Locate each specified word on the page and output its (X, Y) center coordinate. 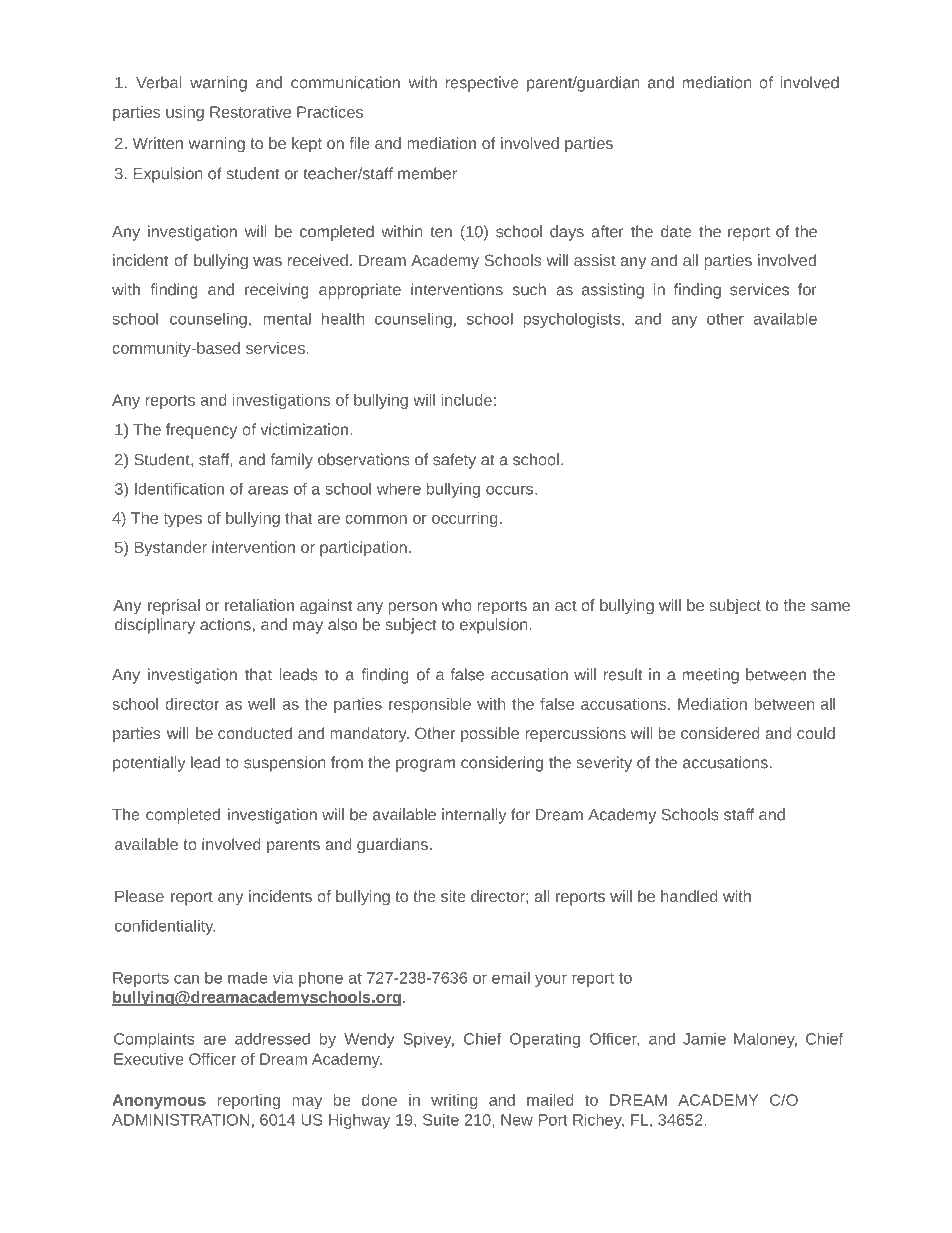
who (457, 605)
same (830, 606)
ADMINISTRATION (180, 1120)
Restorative (250, 112)
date (676, 231)
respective (482, 84)
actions (225, 624)
